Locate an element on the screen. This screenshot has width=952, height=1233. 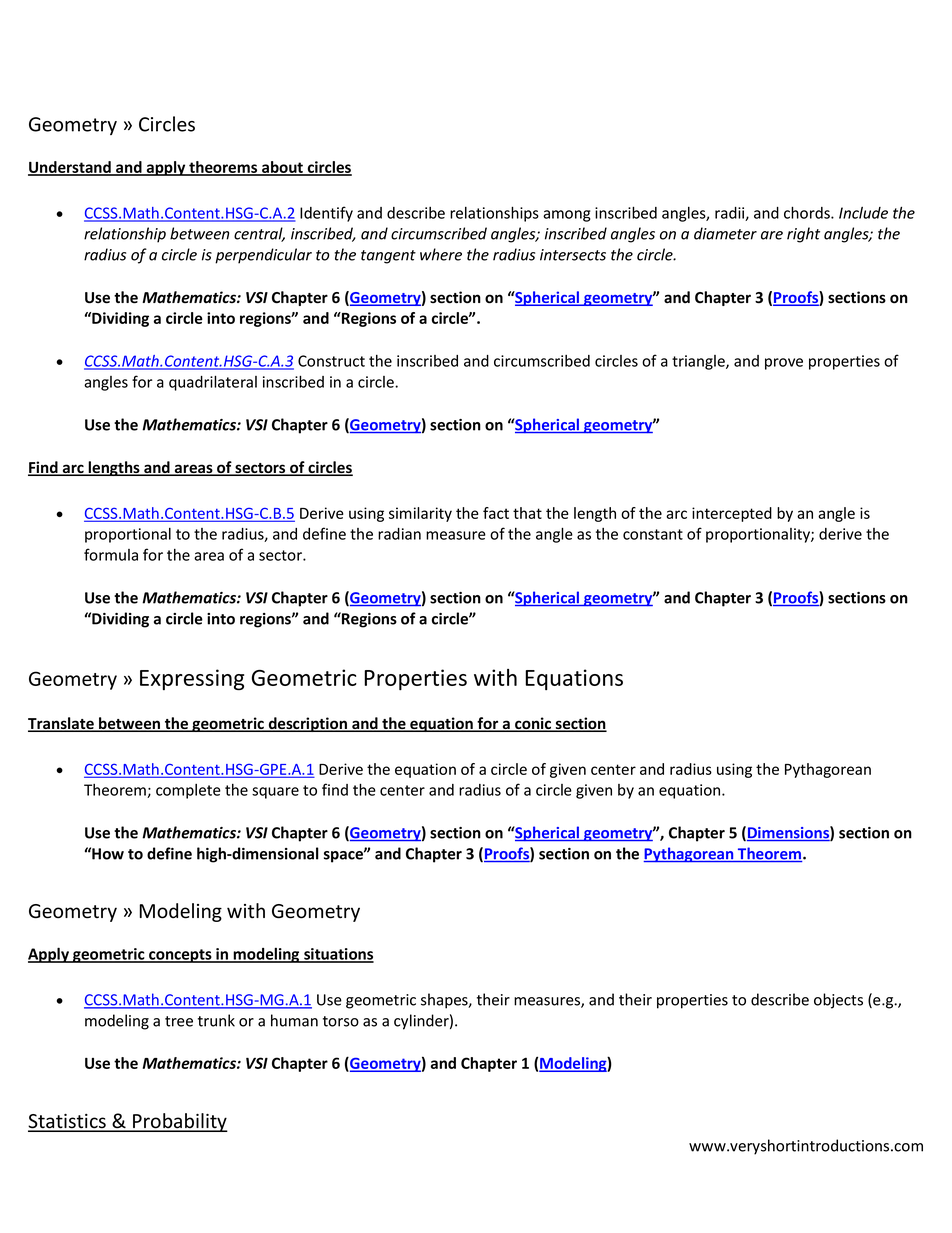
Understand is located at coordinates (70, 168).
